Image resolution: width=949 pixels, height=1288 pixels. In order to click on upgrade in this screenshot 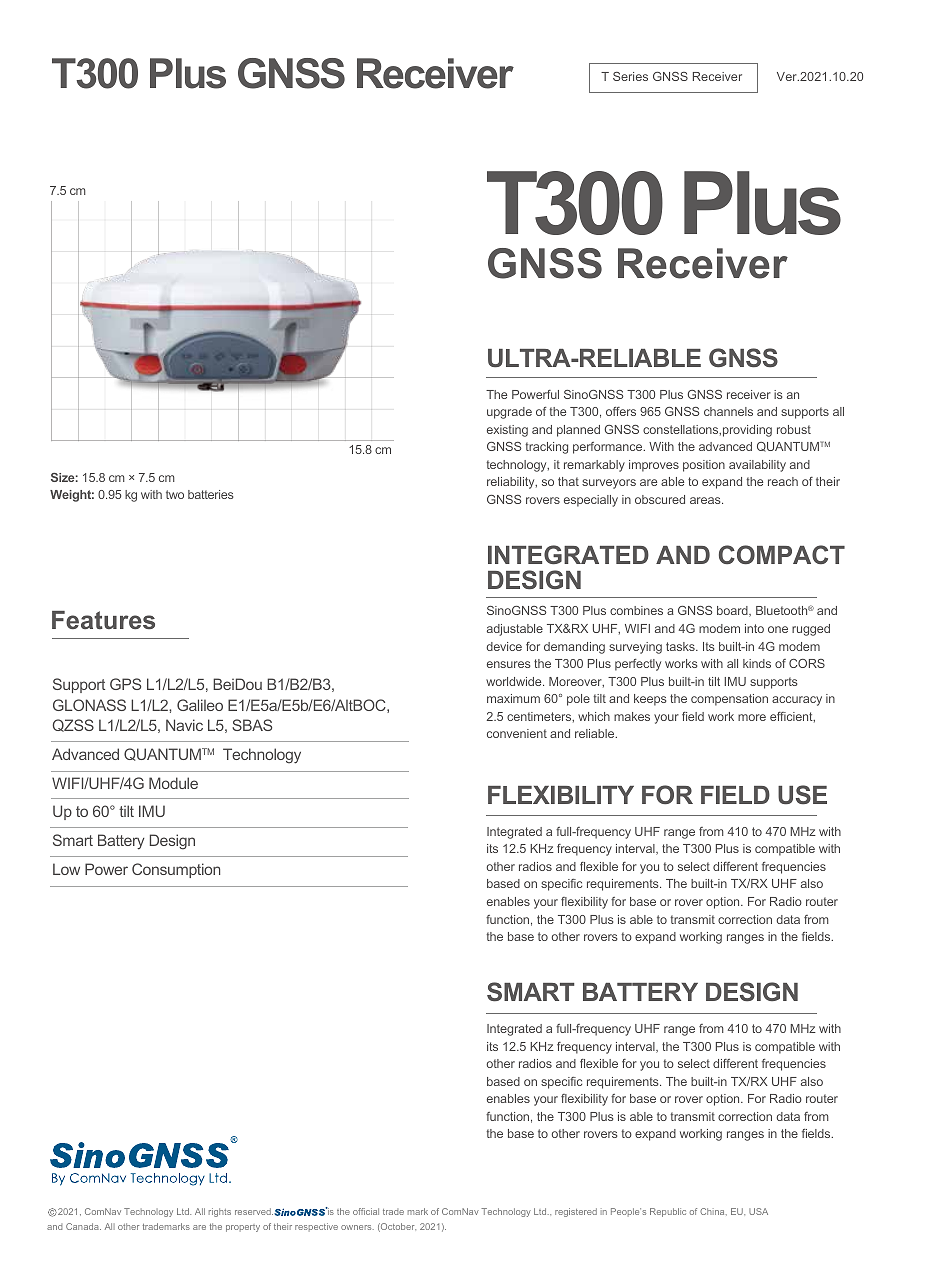, I will do `click(509, 413)`.
